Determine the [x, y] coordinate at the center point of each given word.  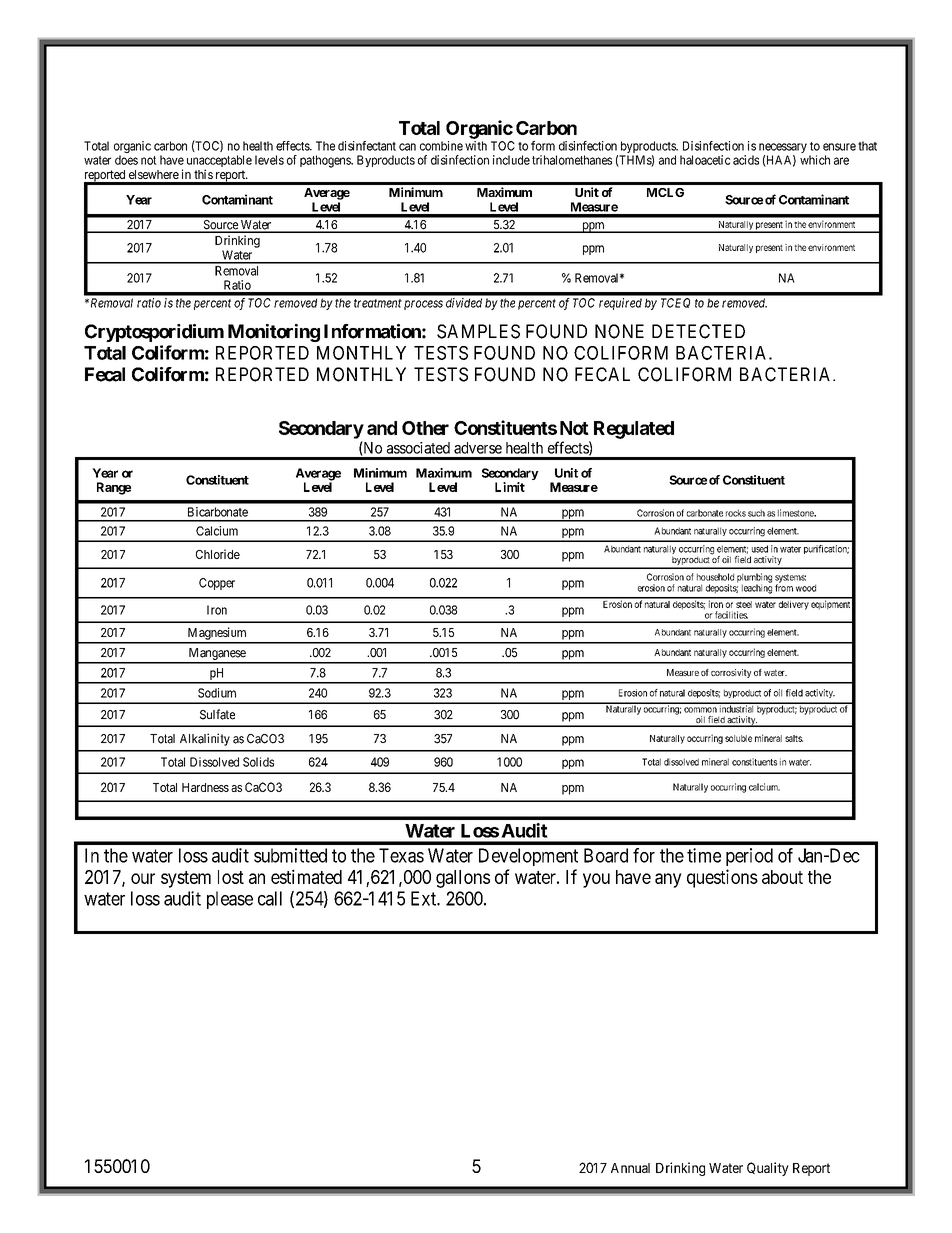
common [700, 710]
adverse [478, 448]
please [230, 900]
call [270, 898]
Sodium [217, 693]
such [756, 513]
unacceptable [219, 162]
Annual [630, 1168]
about [782, 877]
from [784, 588]
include [511, 160]
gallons [463, 879]
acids [746, 160]
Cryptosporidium [154, 333]
